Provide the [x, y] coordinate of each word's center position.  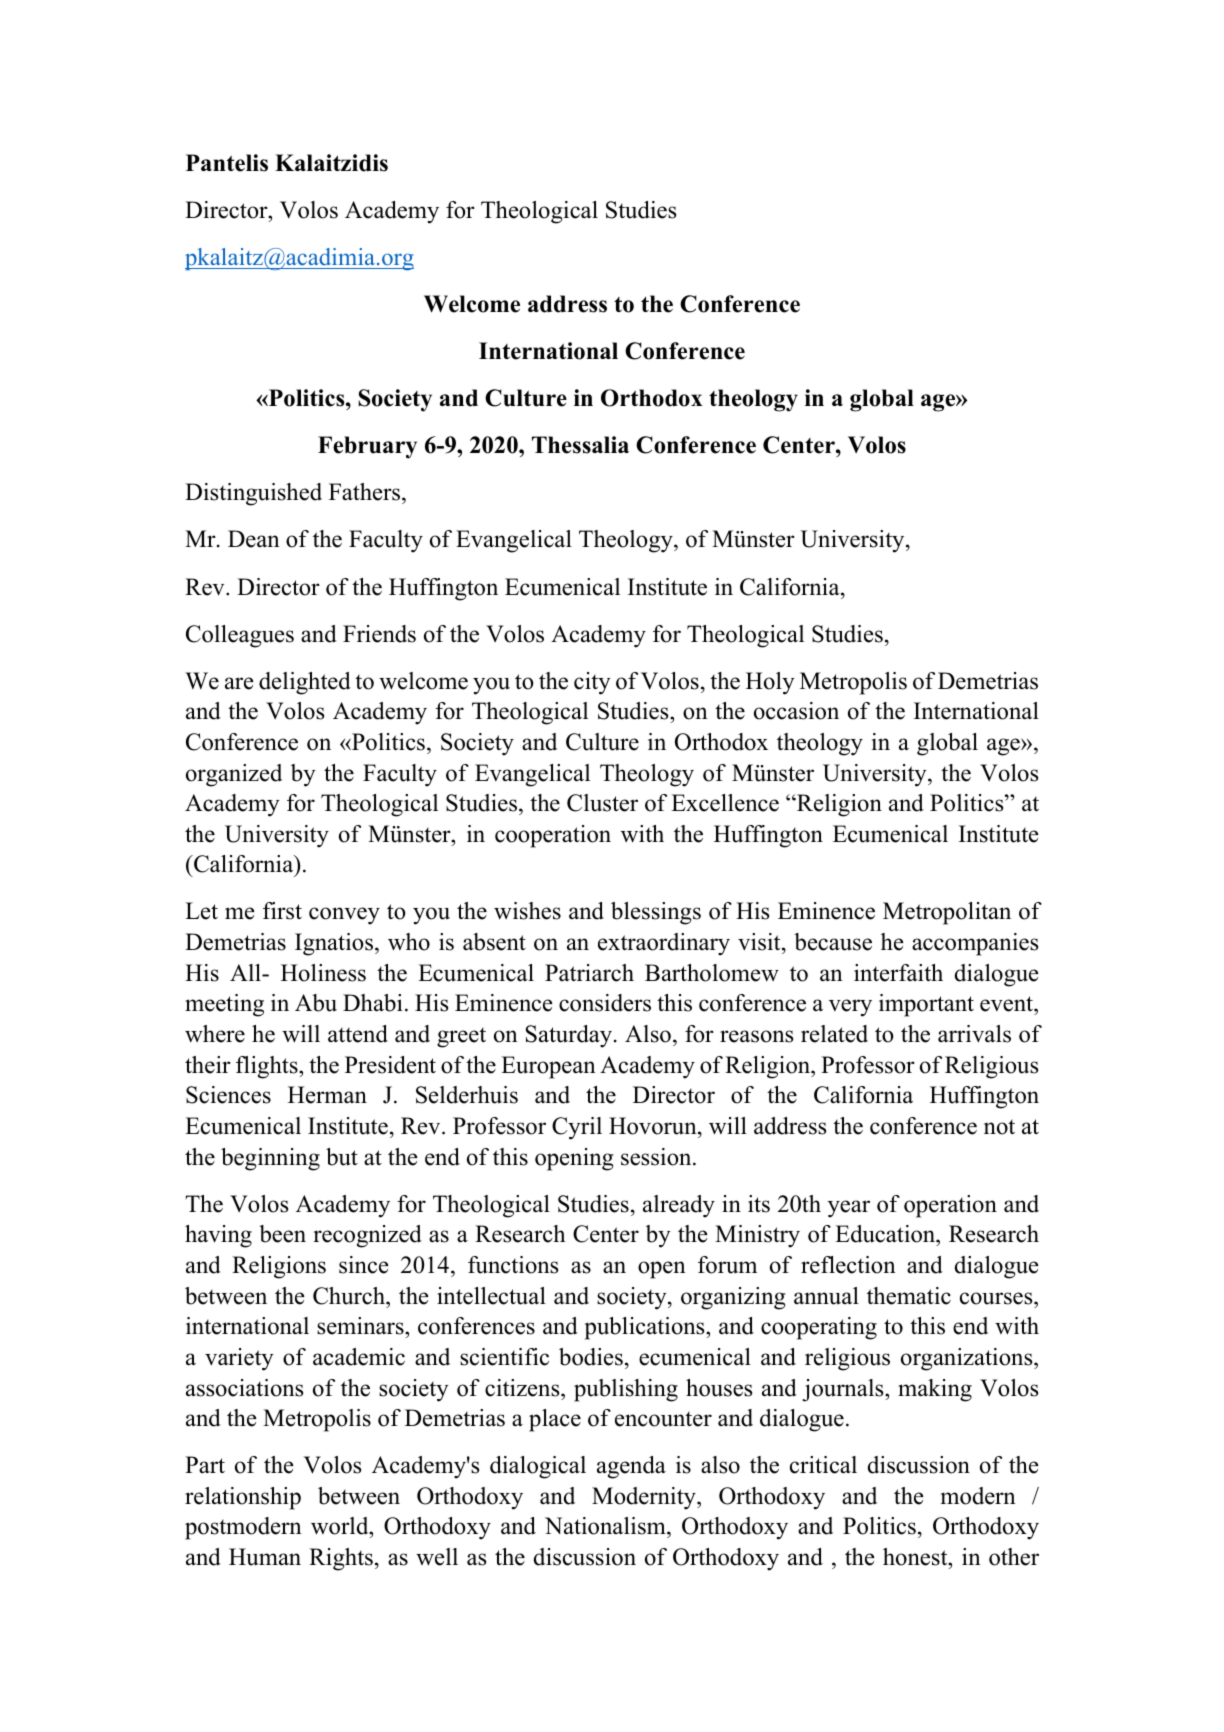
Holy [770, 683]
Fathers [366, 493]
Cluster [602, 803]
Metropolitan [947, 913]
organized [234, 775]
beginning [270, 1159]
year [849, 1209]
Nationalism [606, 1527]
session [657, 1157]
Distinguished [253, 494]
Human [265, 1557]
